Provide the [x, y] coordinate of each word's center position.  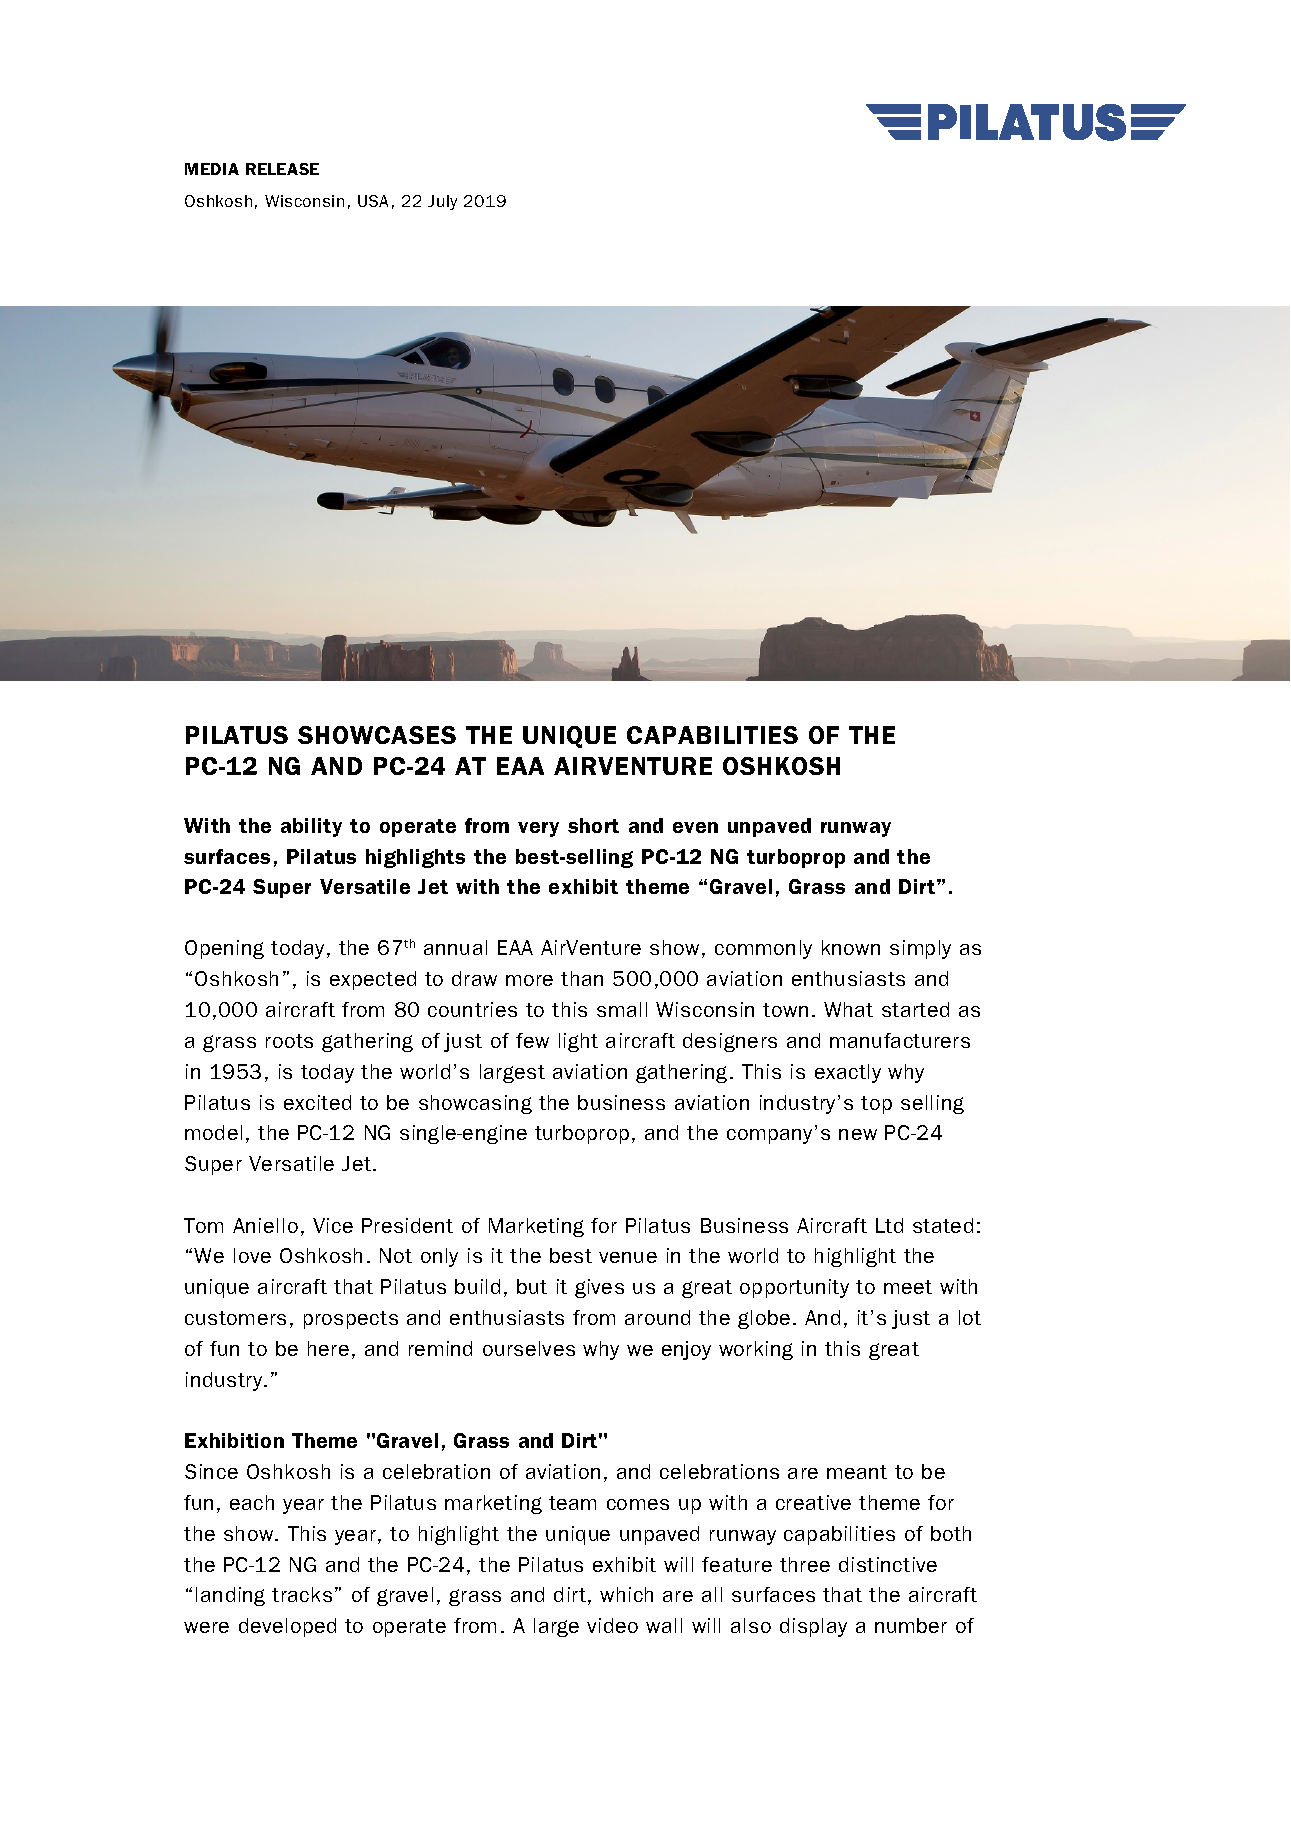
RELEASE [282, 169]
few [532, 1040]
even [695, 827]
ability [311, 827]
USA [373, 201]
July [442, 202]
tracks [302, 1594]
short [593, 825]
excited [317, 1102]
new [858, 1134]
